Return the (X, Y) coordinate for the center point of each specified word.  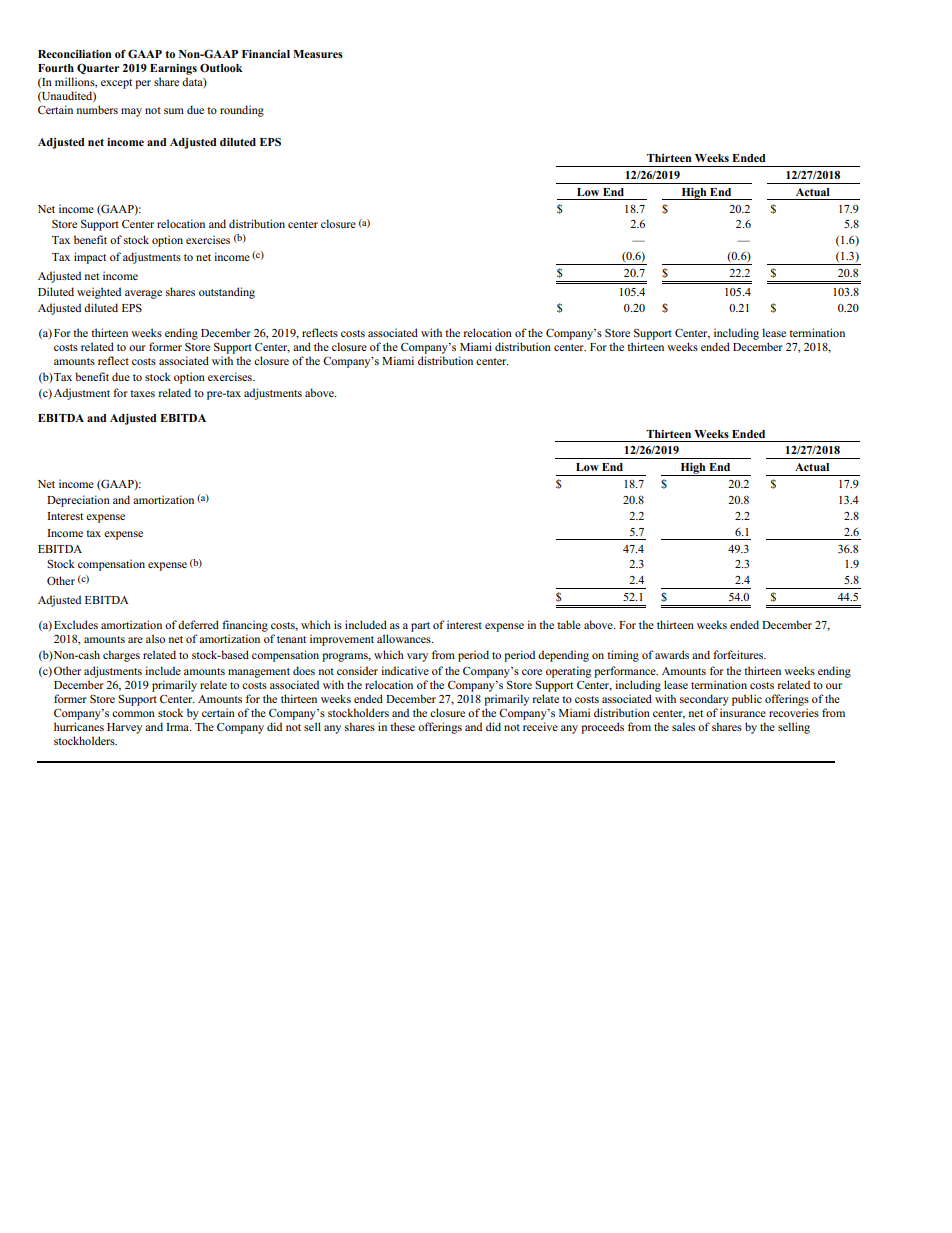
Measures (318, 54)
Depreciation (78, 501)
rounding (242, 111)
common (133, 714)
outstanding (227, 293)
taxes (142, 393)
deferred (198, 624)
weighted (99, 293)
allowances (405, 638)
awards (672, 654)
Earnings (173, 69)
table (569, 624)
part (420, 627)
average (143, 294)
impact (90, 258)
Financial (266, 54)
